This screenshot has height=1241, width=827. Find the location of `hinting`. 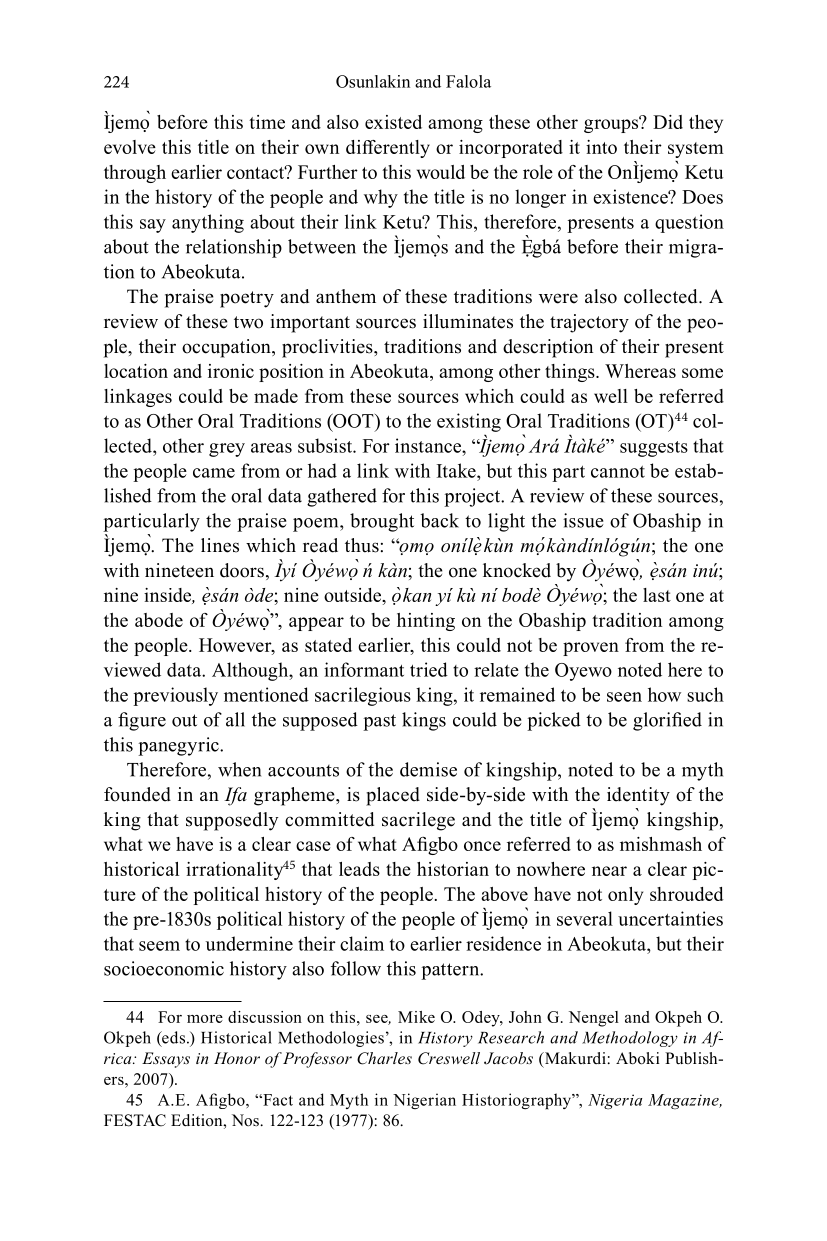

hinting is located at coordinates (426, 622).
